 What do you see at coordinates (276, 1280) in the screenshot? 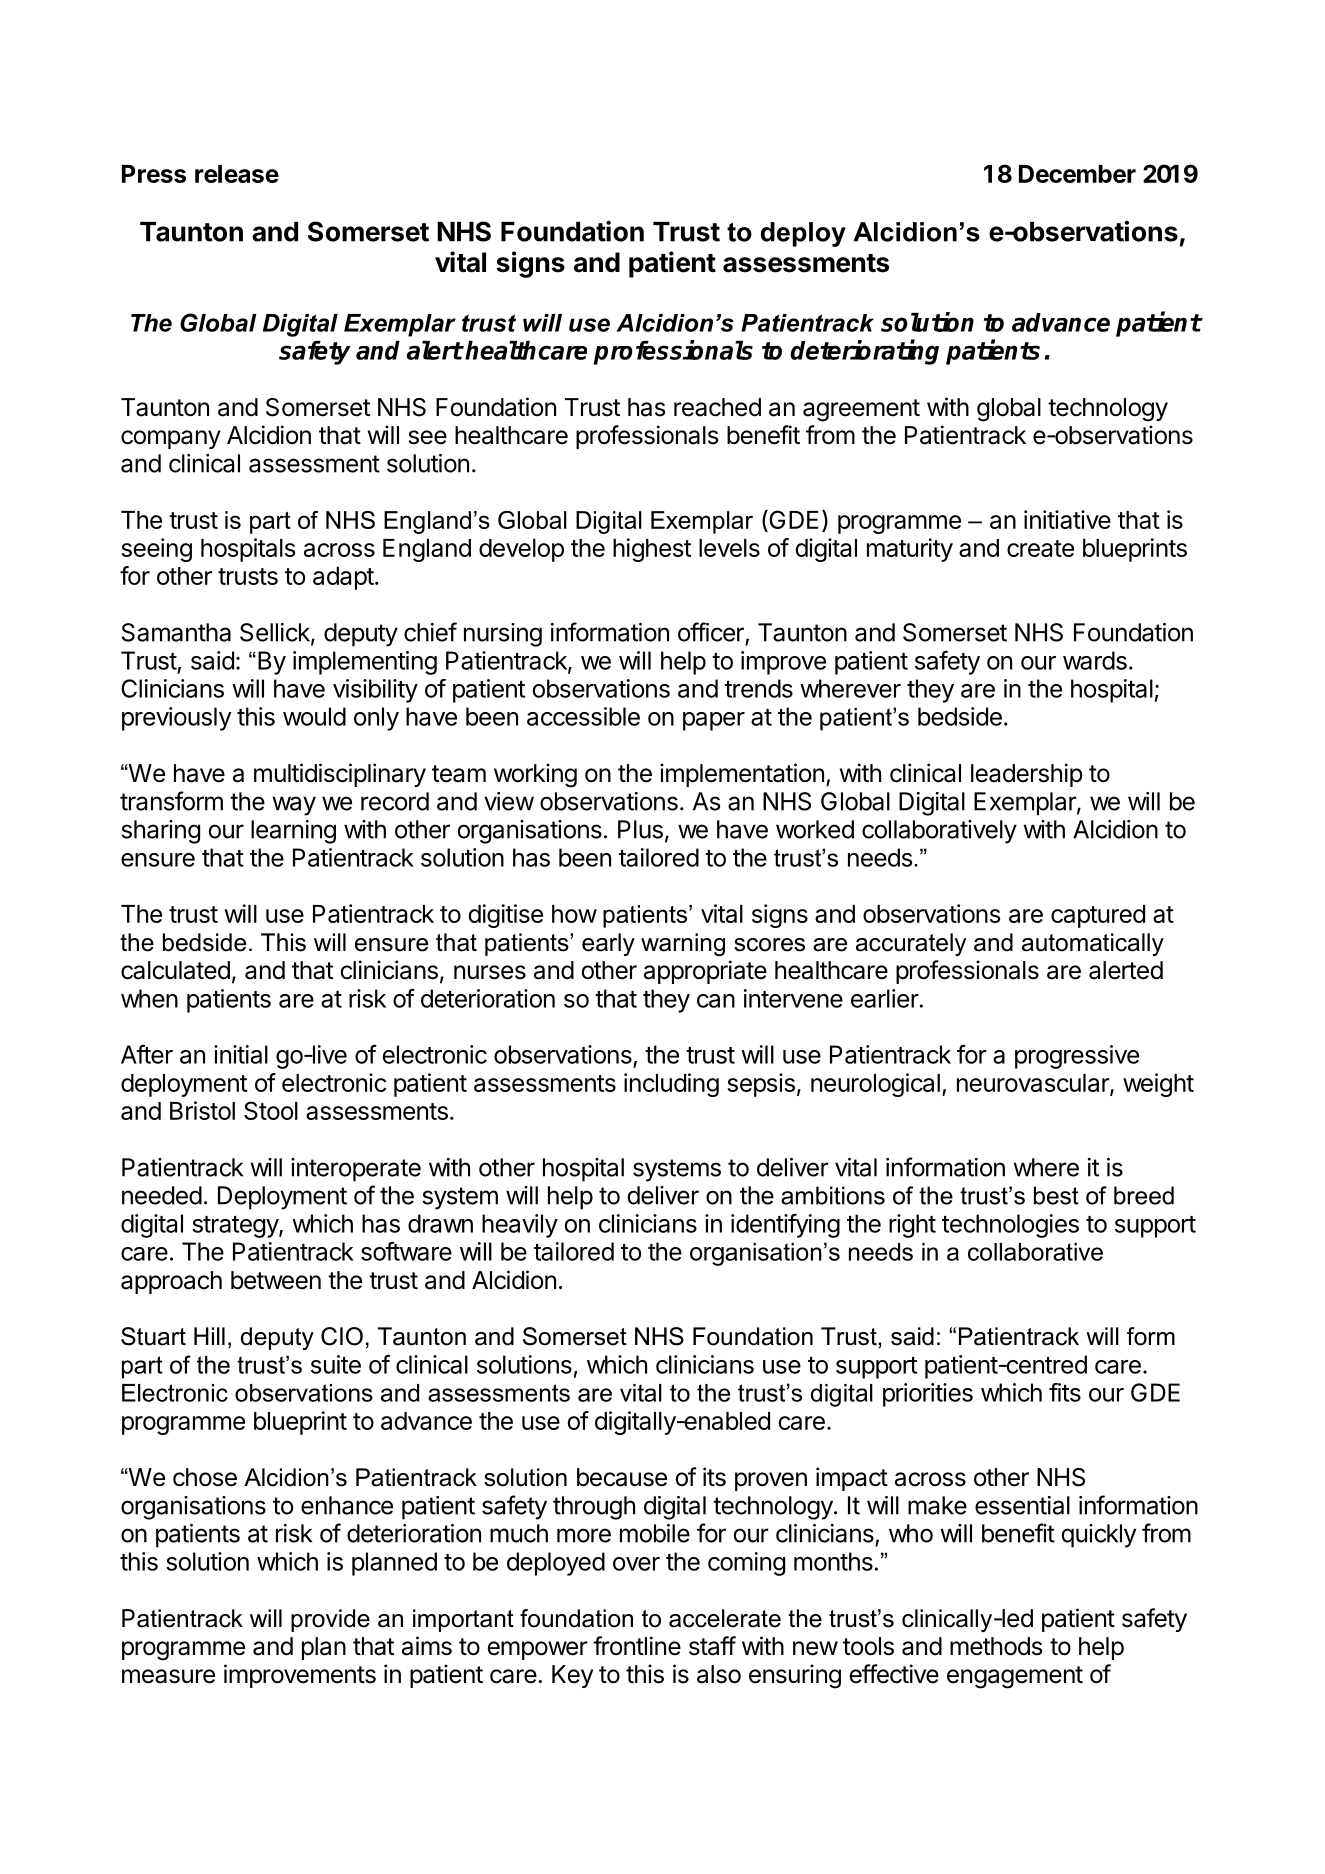
I see `between` at bounding box center [276, 1280].
